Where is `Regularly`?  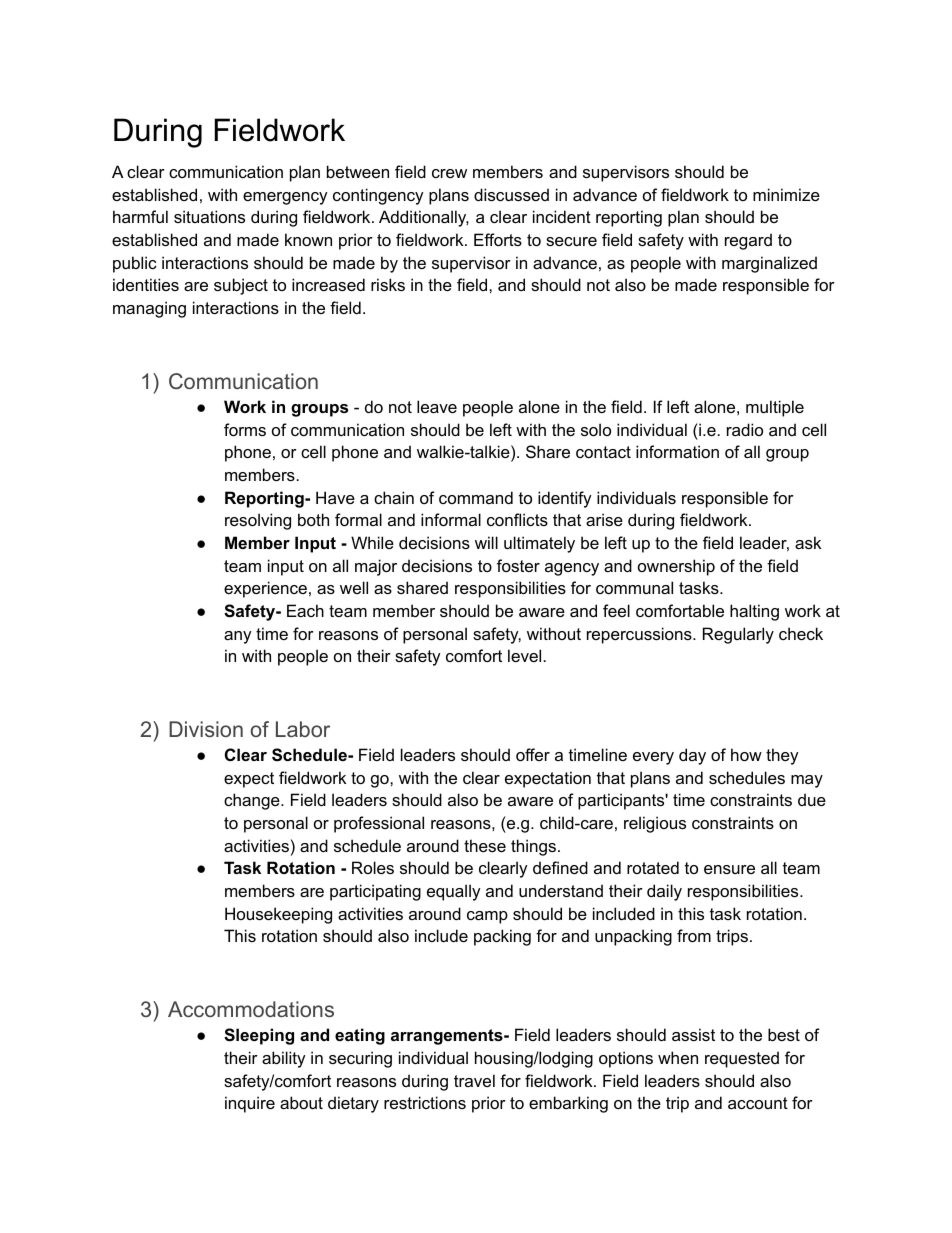
Regularly is located at coordinates (738, 635).
